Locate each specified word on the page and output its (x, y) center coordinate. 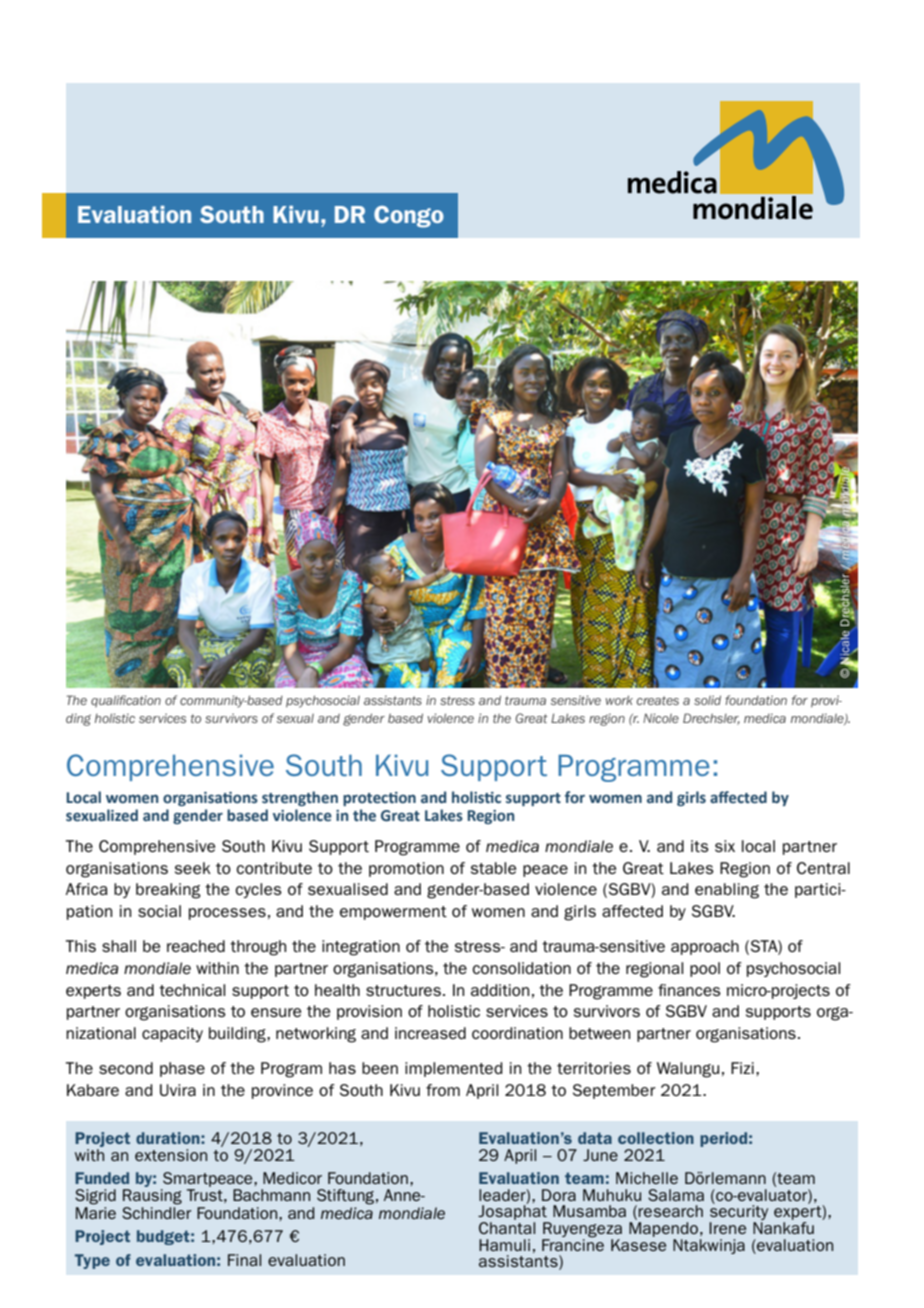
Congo (409, 217)
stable (493, 868)
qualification (126, 701)
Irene (727, 1228)
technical (192, 990)
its (700, 846)
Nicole (661, 718)
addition (500, 990)
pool (705, 969)
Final (244, 1260)
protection (379, 799)
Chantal (507, 1228)
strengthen (300, 798)
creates (658, 700)
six (725, 846)
